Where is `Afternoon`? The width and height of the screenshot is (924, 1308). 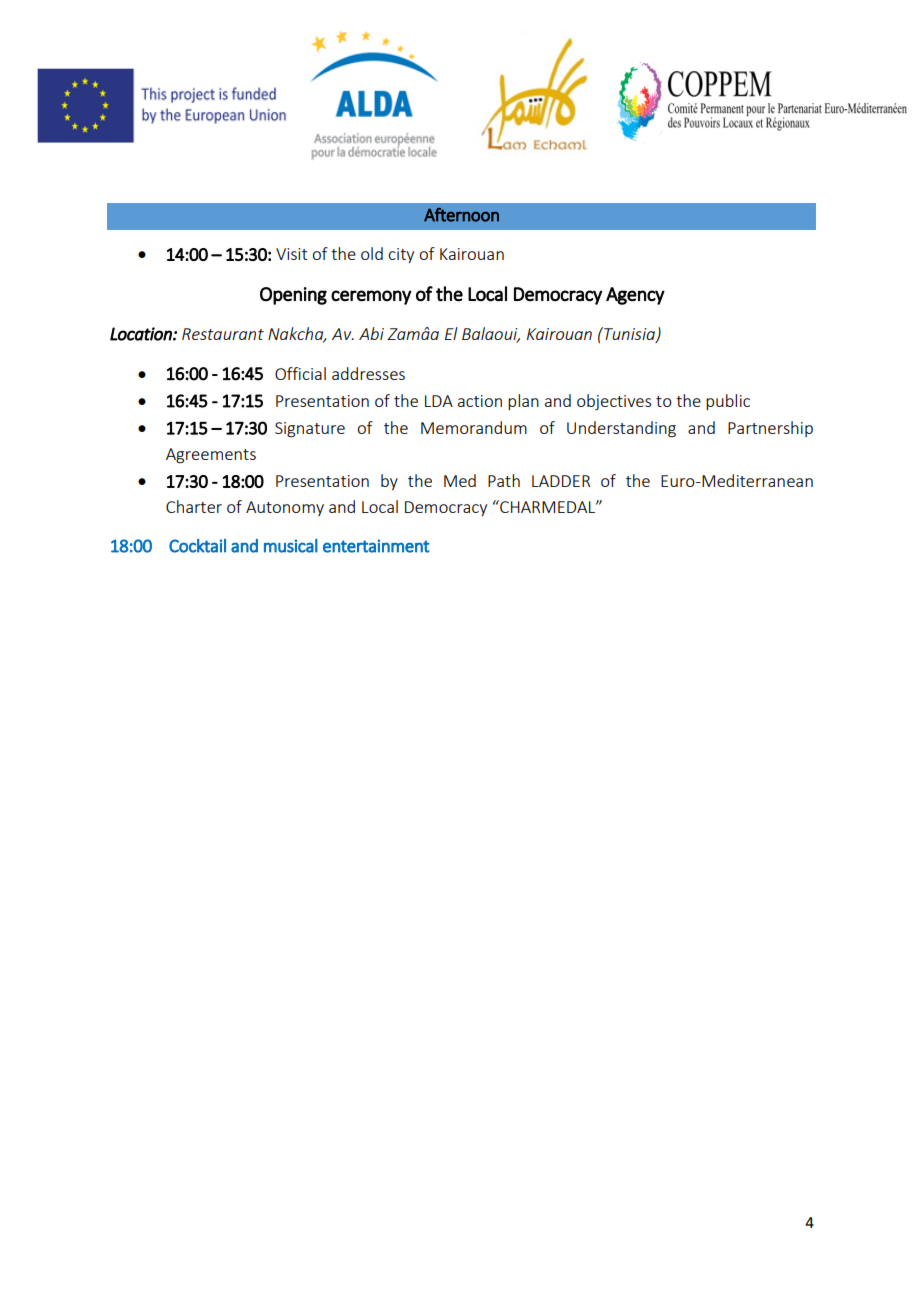 Afternoon is located at coordinates (461, 215).
